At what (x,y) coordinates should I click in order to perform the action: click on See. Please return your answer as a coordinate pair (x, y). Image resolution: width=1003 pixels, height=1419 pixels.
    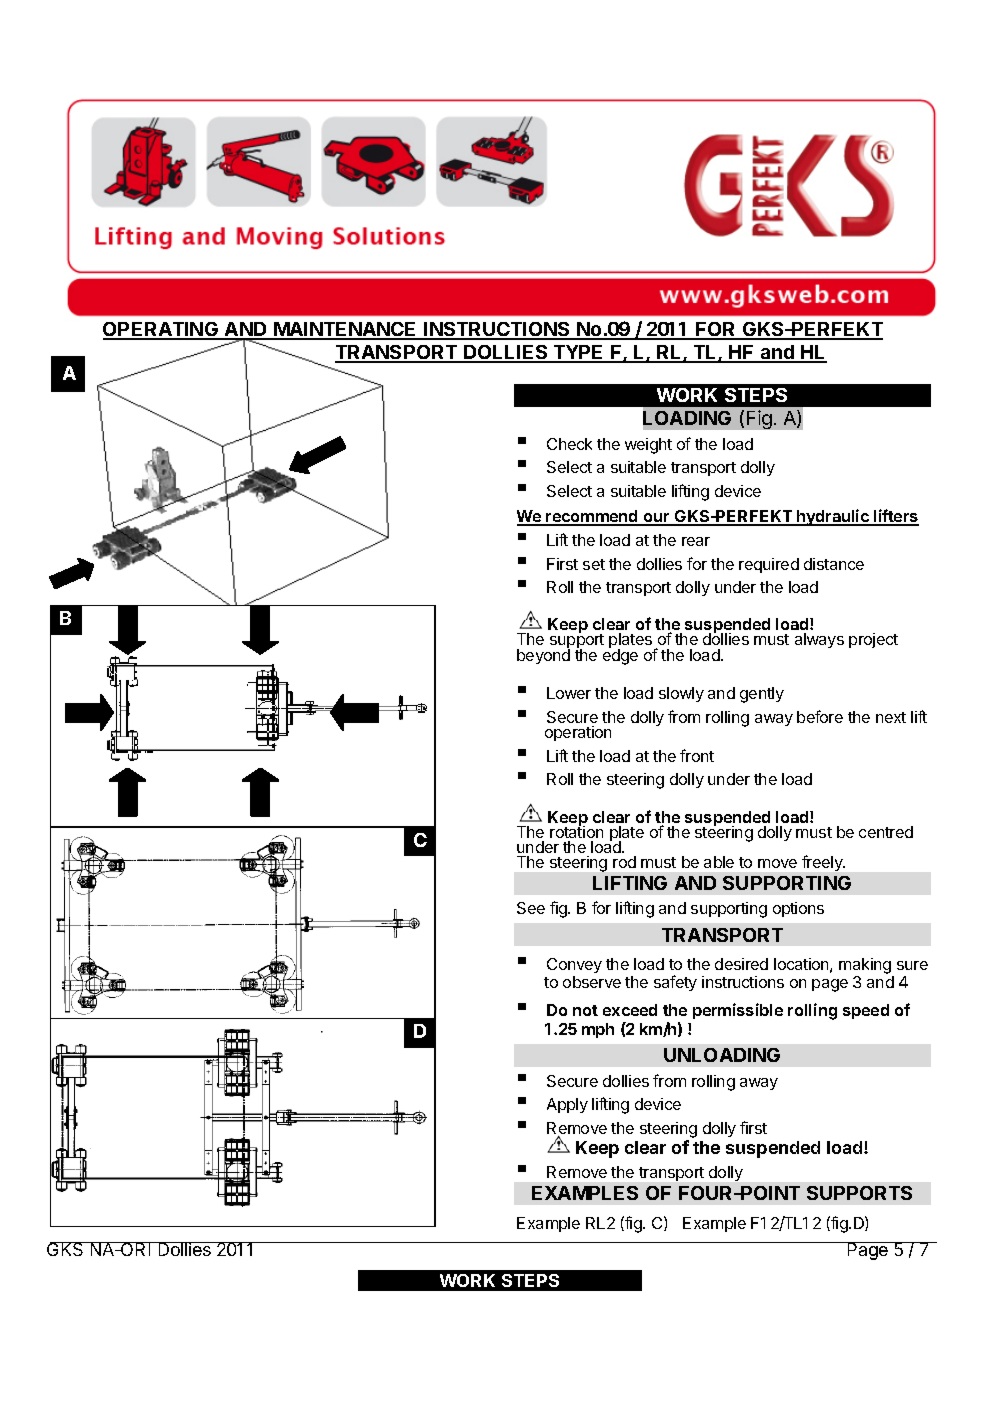
    Looking at the image, I should click on (531, 908).
